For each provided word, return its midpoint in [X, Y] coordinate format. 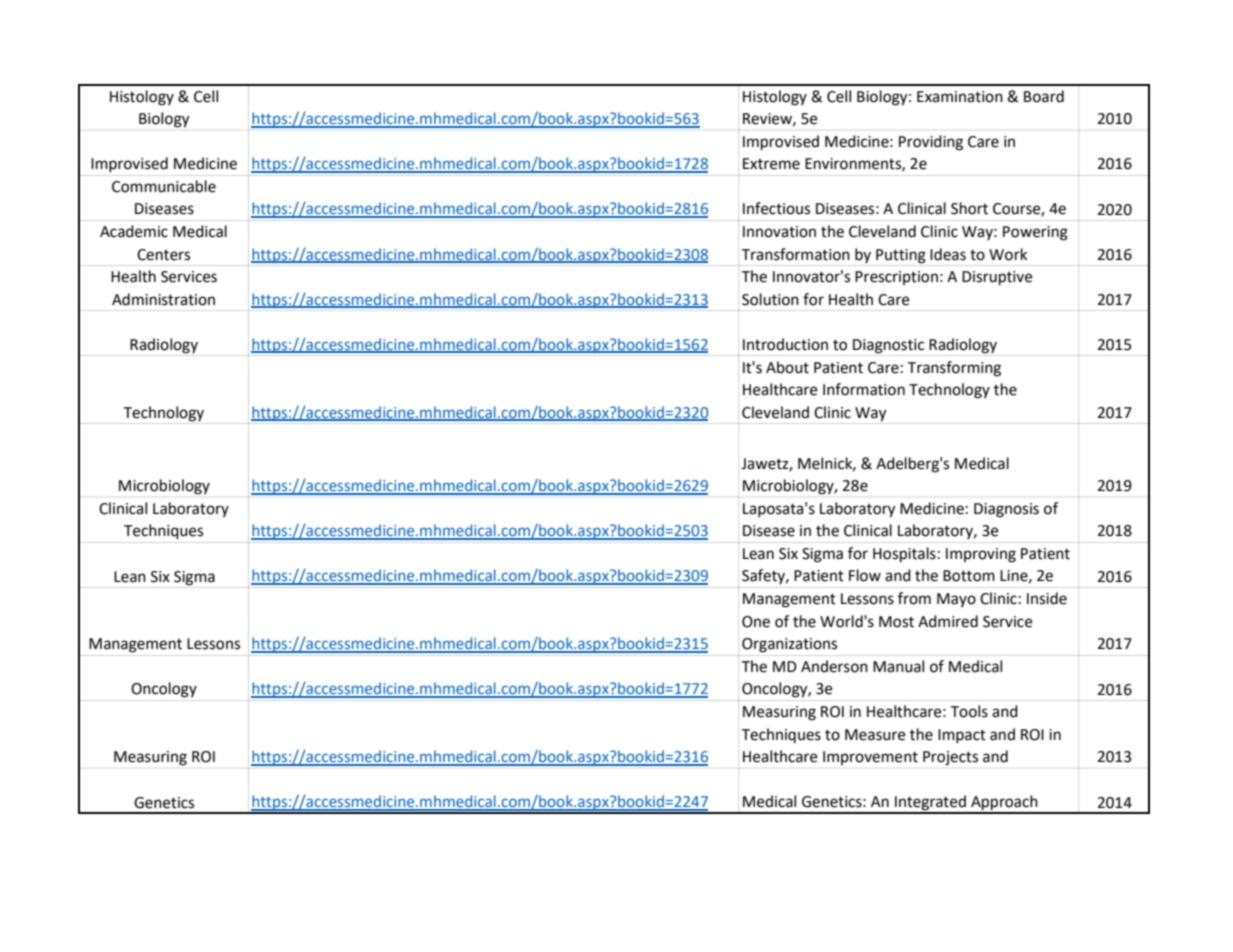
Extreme [771, 164]
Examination [960, 97]
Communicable [164, 186]
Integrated [930, 804]
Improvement [870, 758]
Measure [875, 735]
